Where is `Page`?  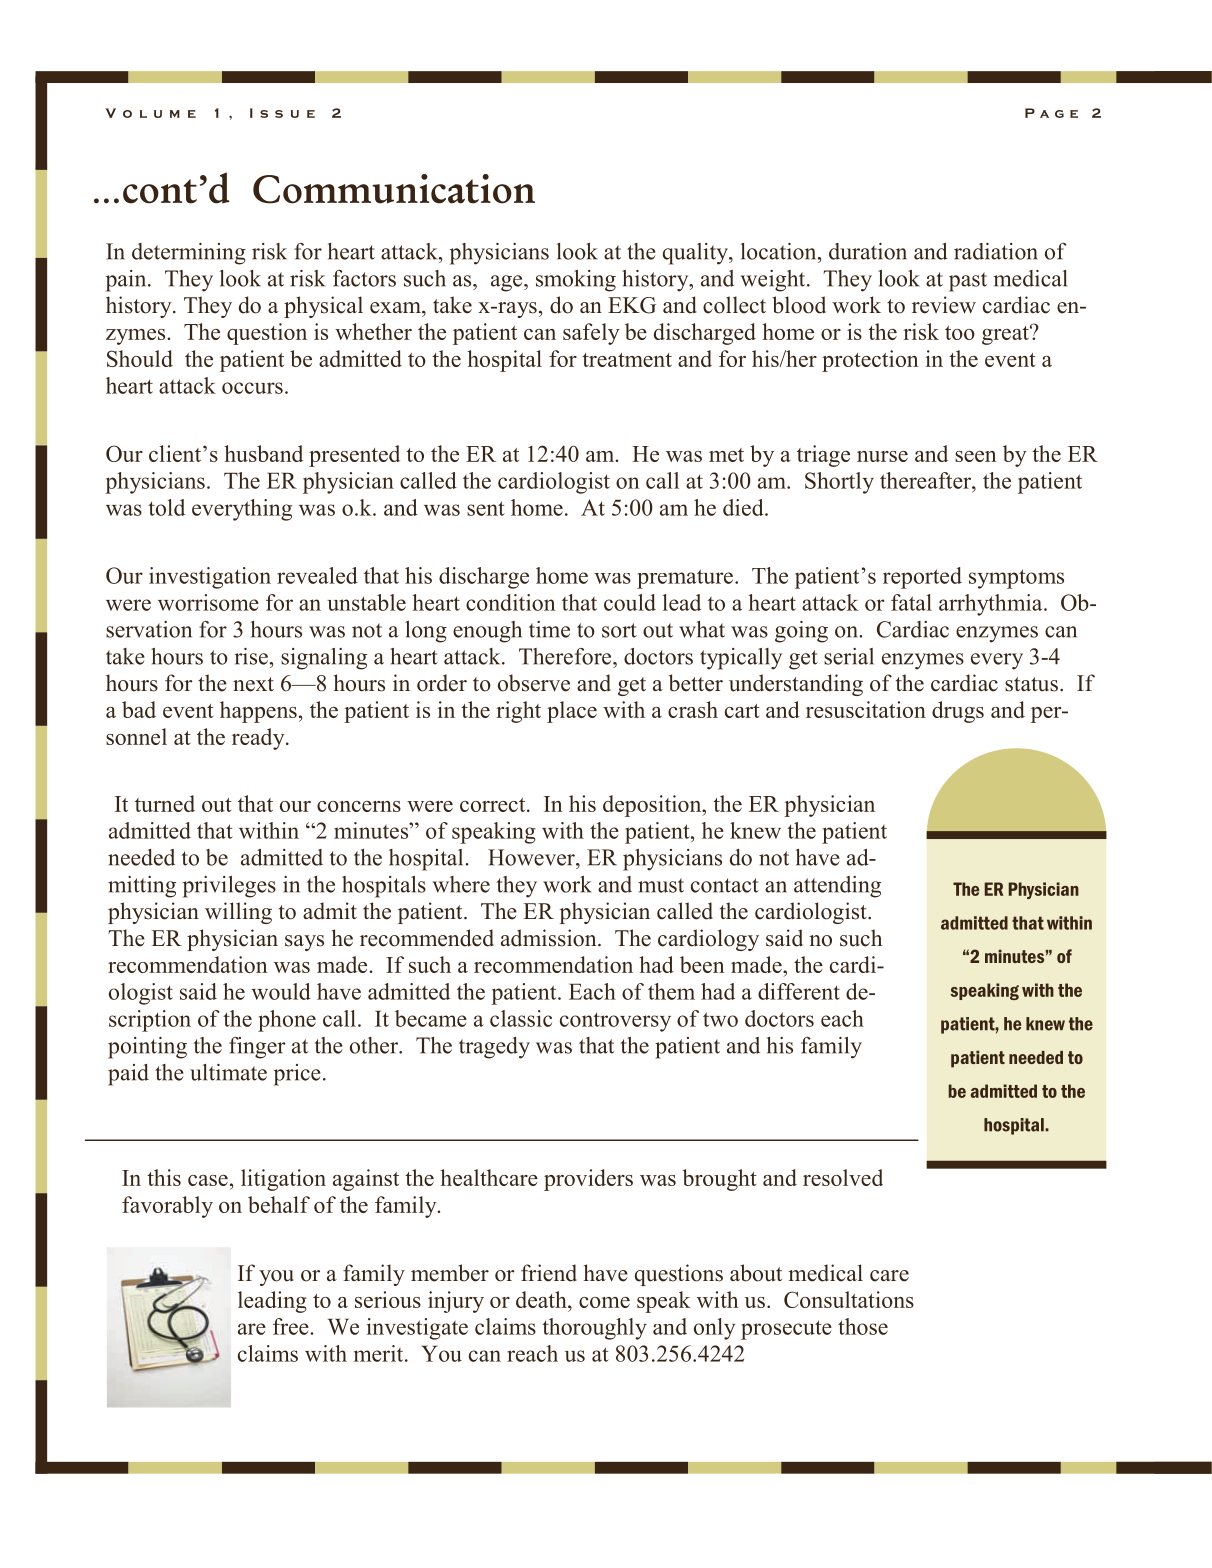
Page is located at coordinates (1051, 113).
